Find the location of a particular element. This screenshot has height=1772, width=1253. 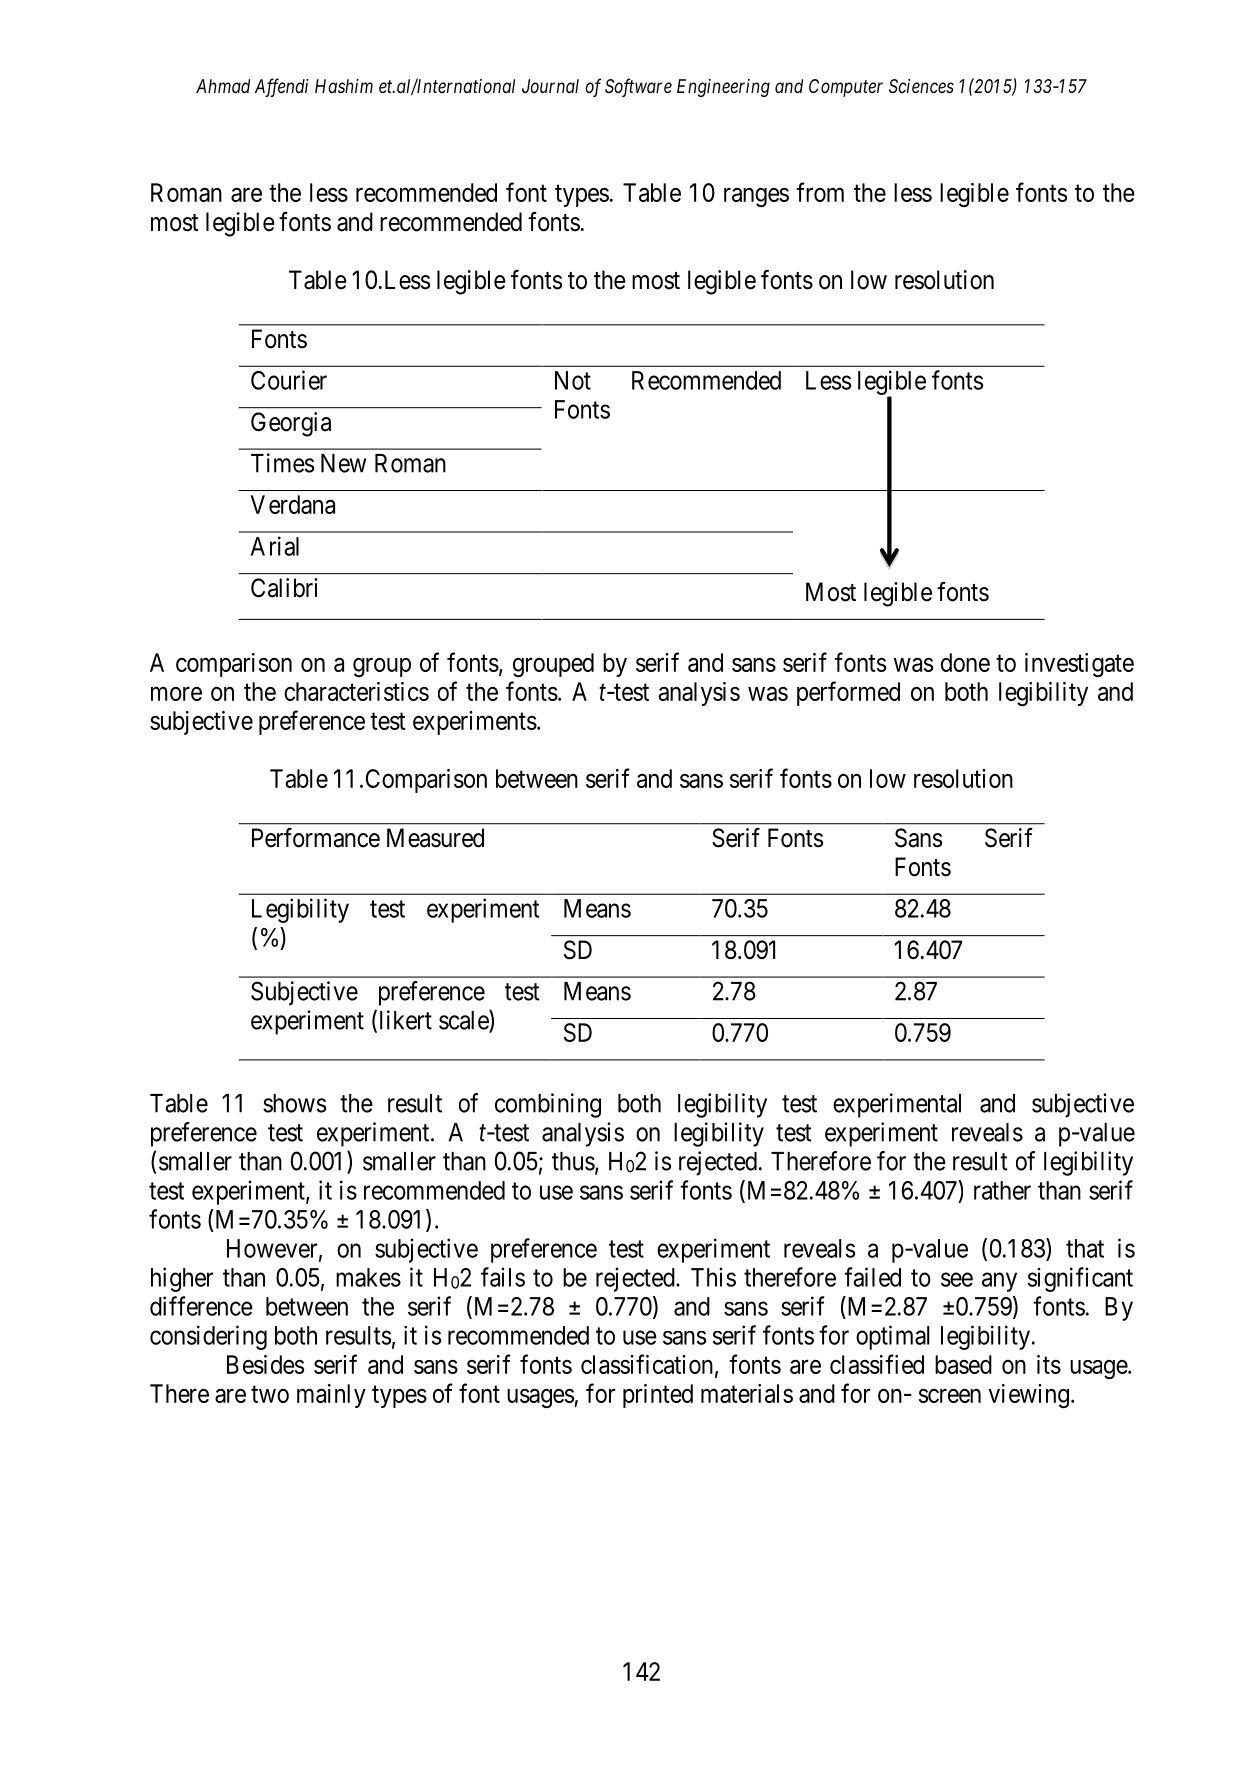

rather is located at coordinates (1002, 1190).
